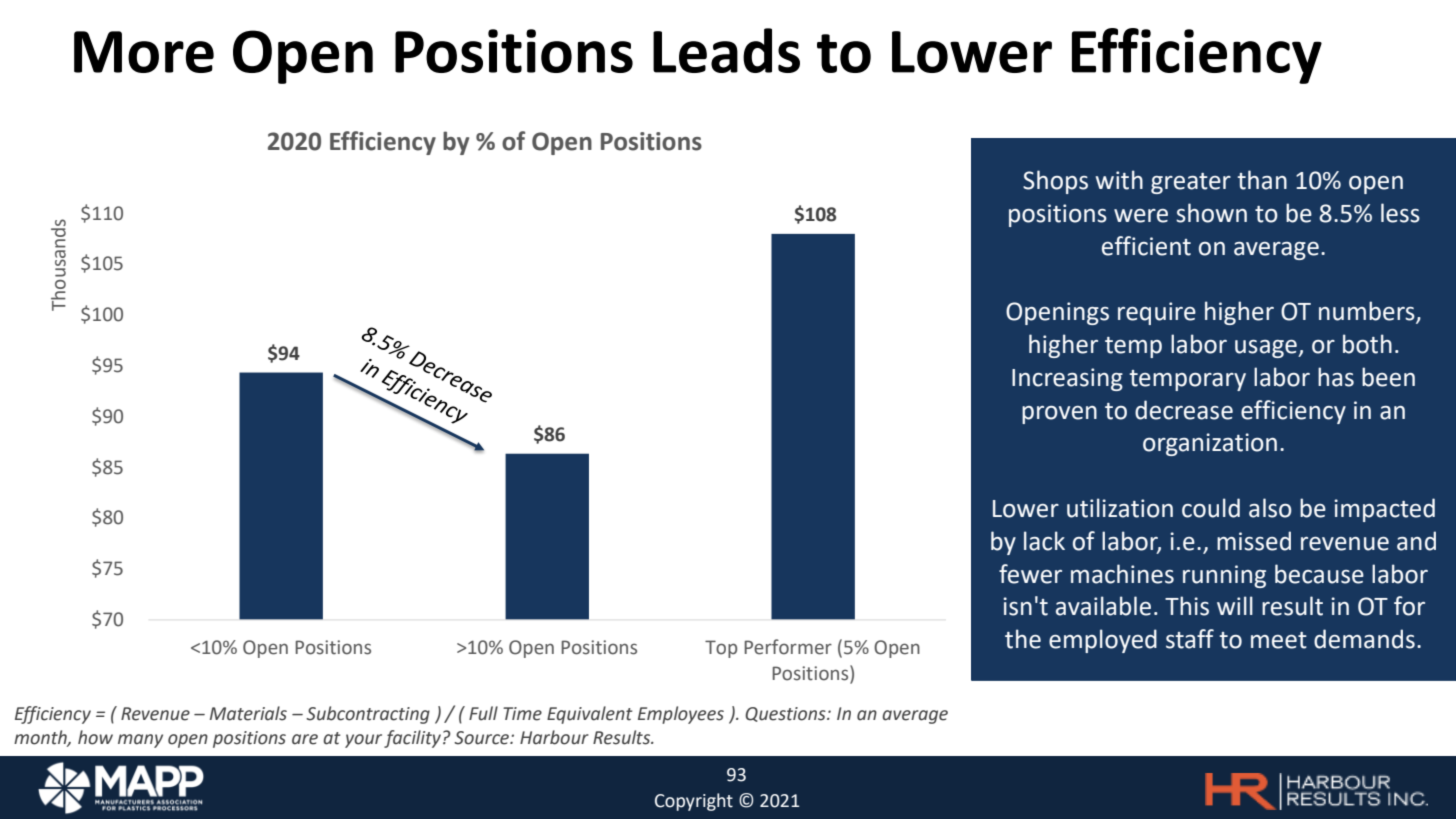 The image size is (1456, 819). What do you see at coordinates (694, 802) in the document?
I see `Copyright` at bounding box center [694, 802].
